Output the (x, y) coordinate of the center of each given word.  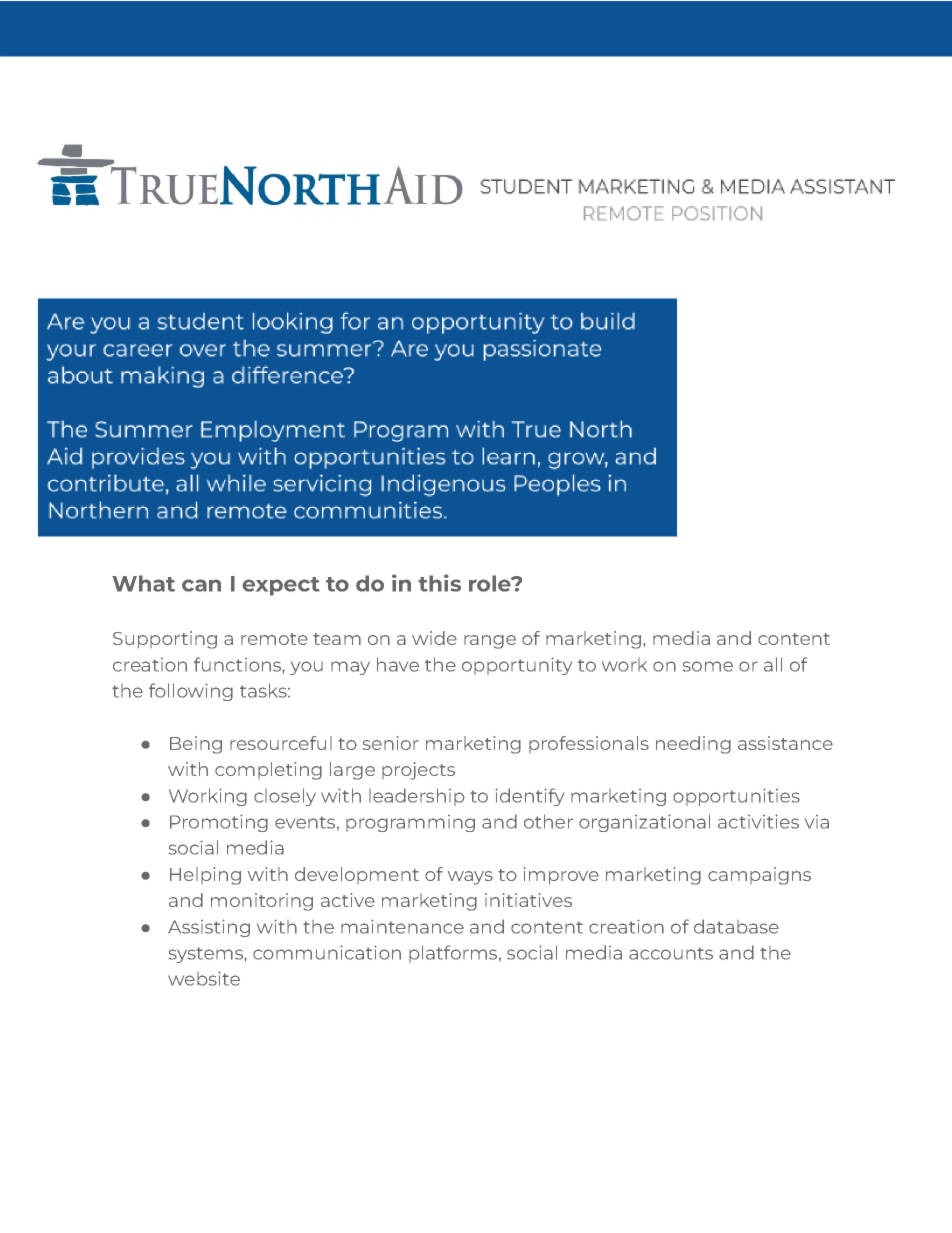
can (201, 585)
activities (758, 821)
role (491, 583)
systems (207, 955)
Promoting (219, 823)
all (773, 664)
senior (391, 743)
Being (196, 745)
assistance (785, 743)
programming (410, 823)
